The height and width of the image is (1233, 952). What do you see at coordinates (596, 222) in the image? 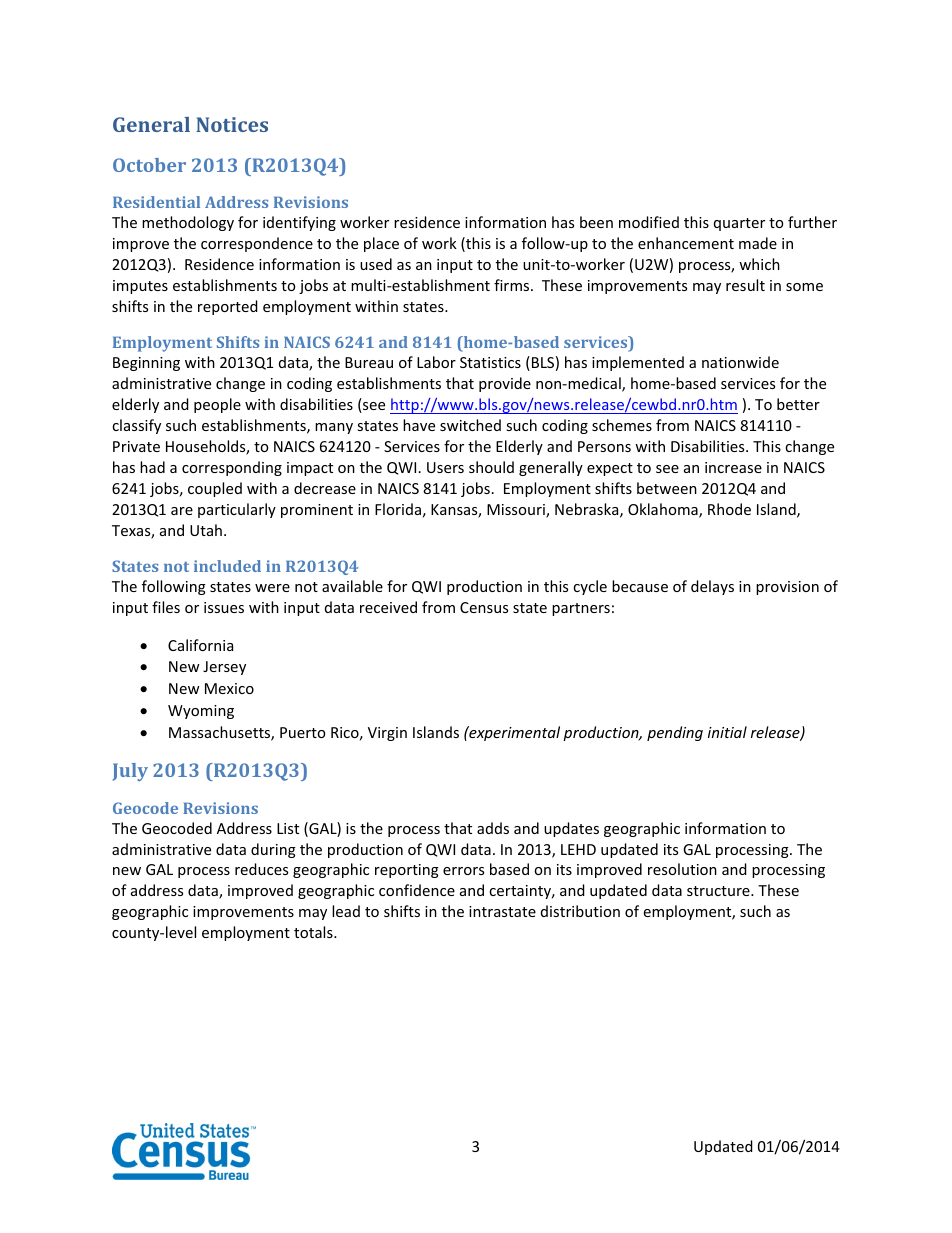
I see `been` at bounding box center [596, 222].
